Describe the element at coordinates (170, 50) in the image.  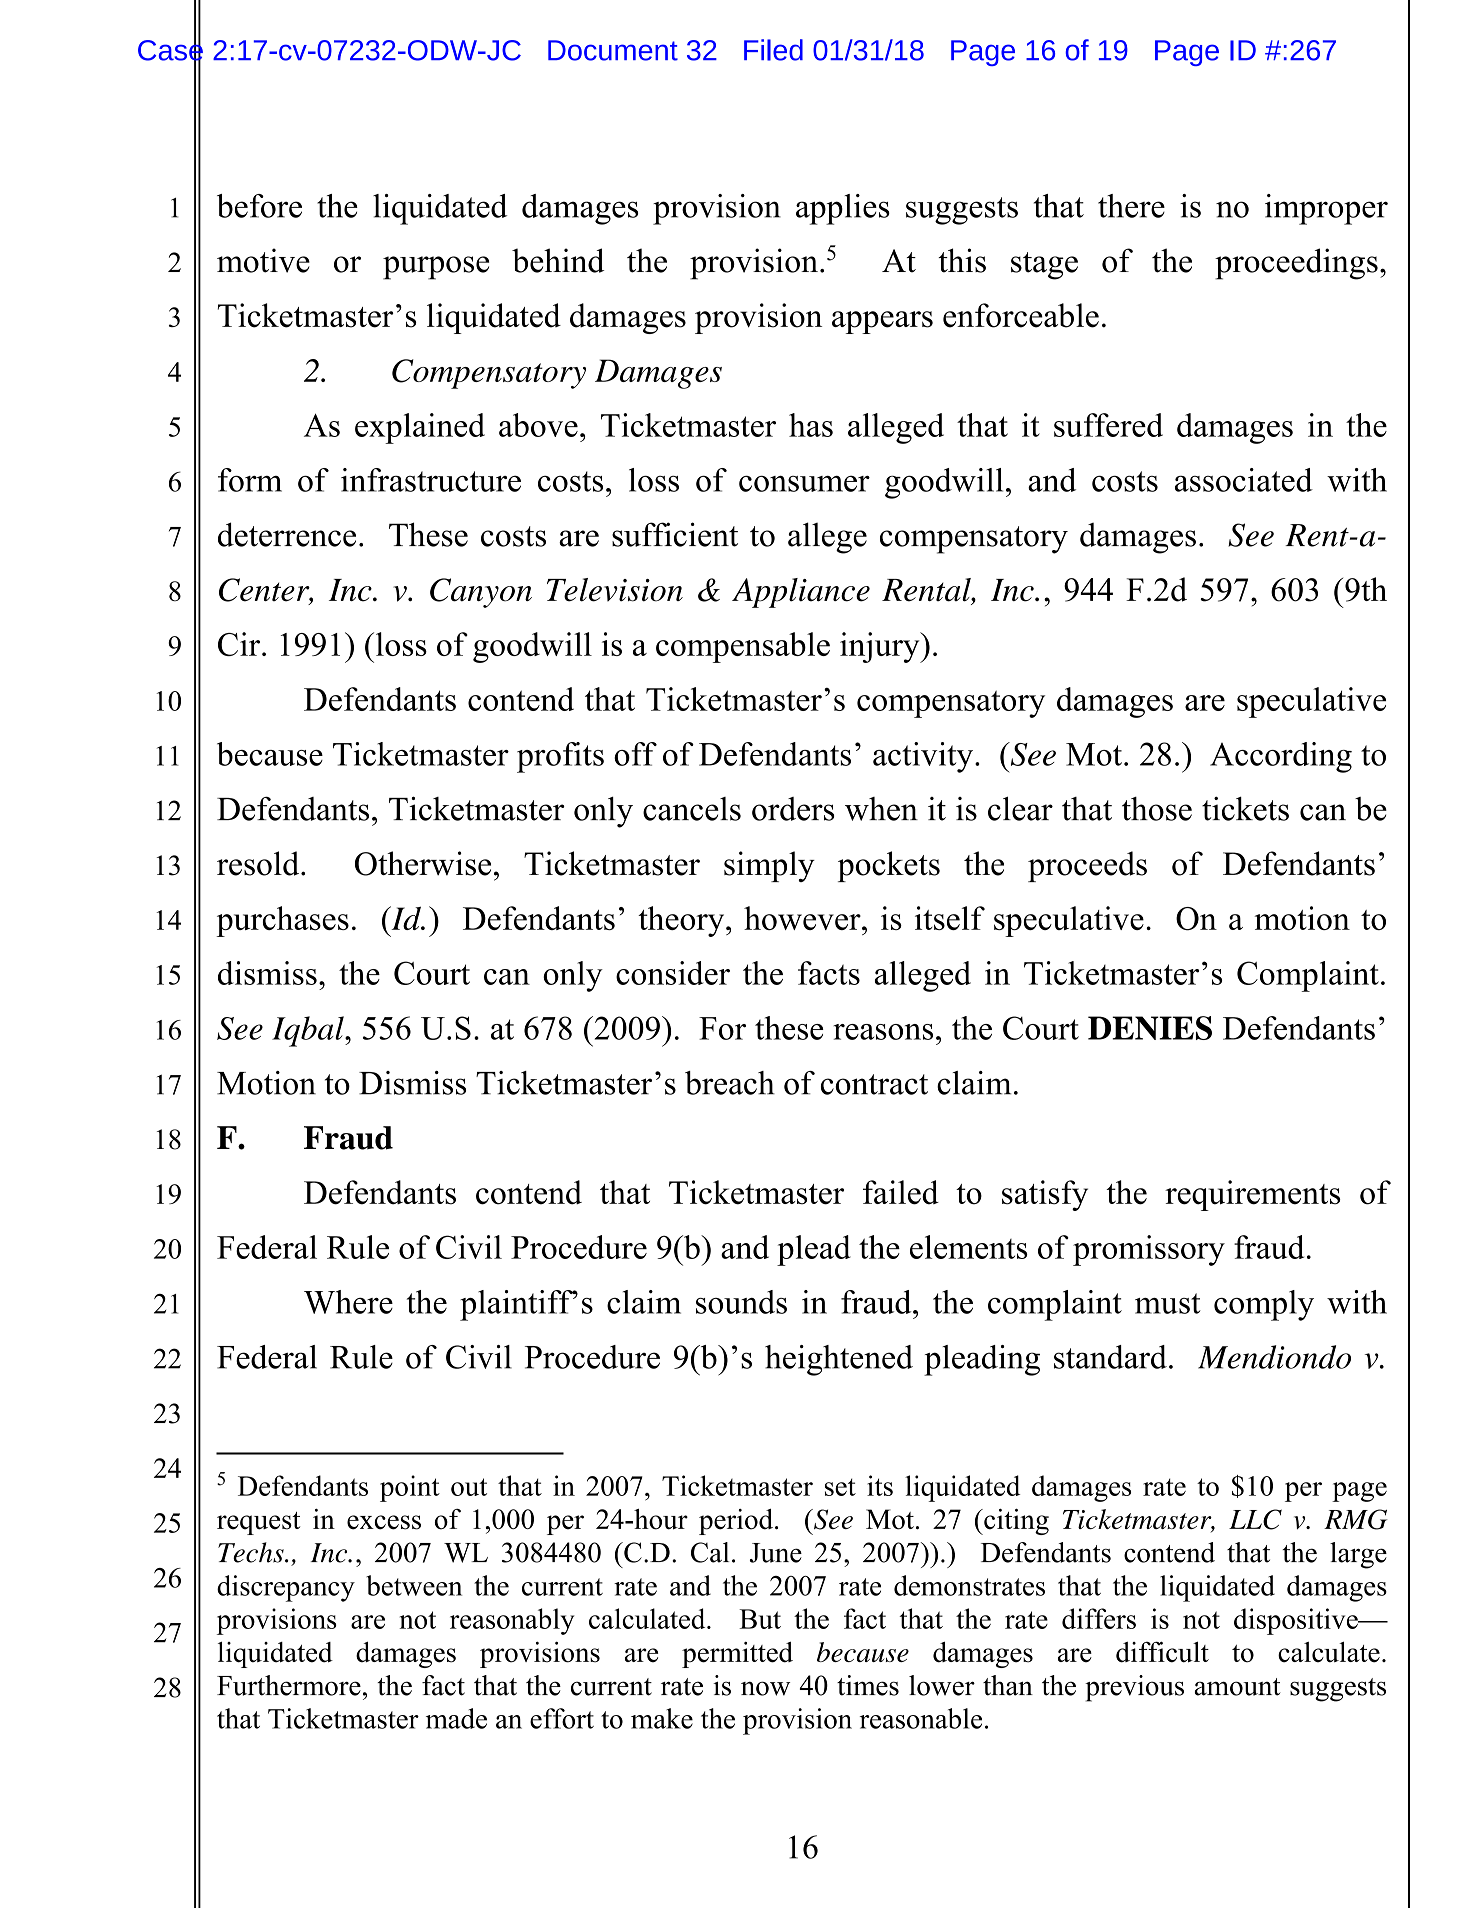
I see `Case` at that location.
